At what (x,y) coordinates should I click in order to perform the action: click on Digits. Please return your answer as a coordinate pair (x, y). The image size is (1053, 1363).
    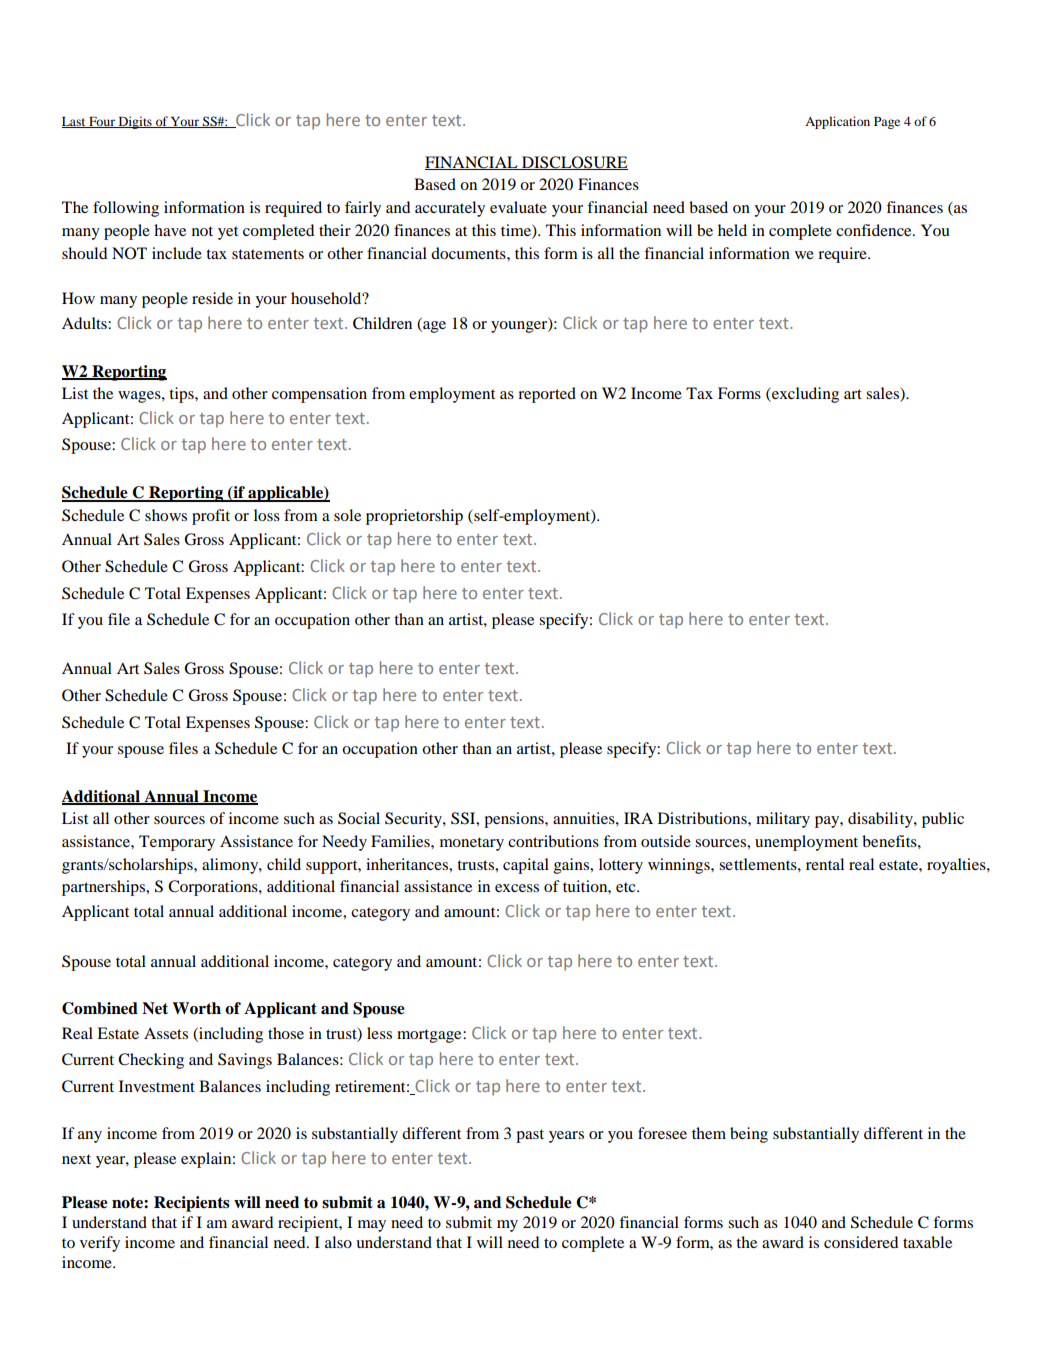
    Looking at the image, I should click on (135, 122).
